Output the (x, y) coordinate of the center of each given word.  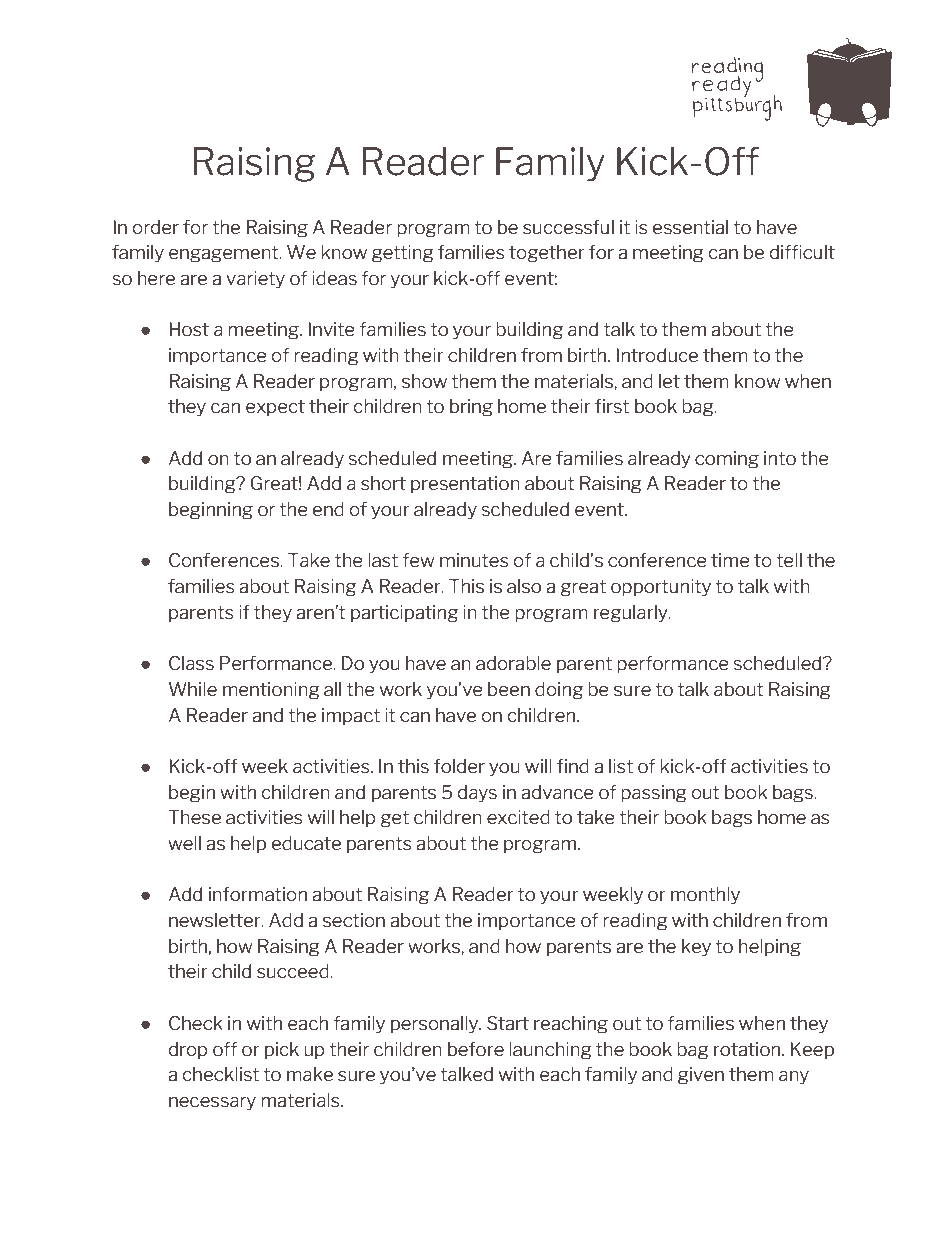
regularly (632, 614)
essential (690, 227)
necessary (212, 1103)
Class (191, 663)
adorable (513, 663)
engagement (225, 254)
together (547, 254)
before (476, 1049)
